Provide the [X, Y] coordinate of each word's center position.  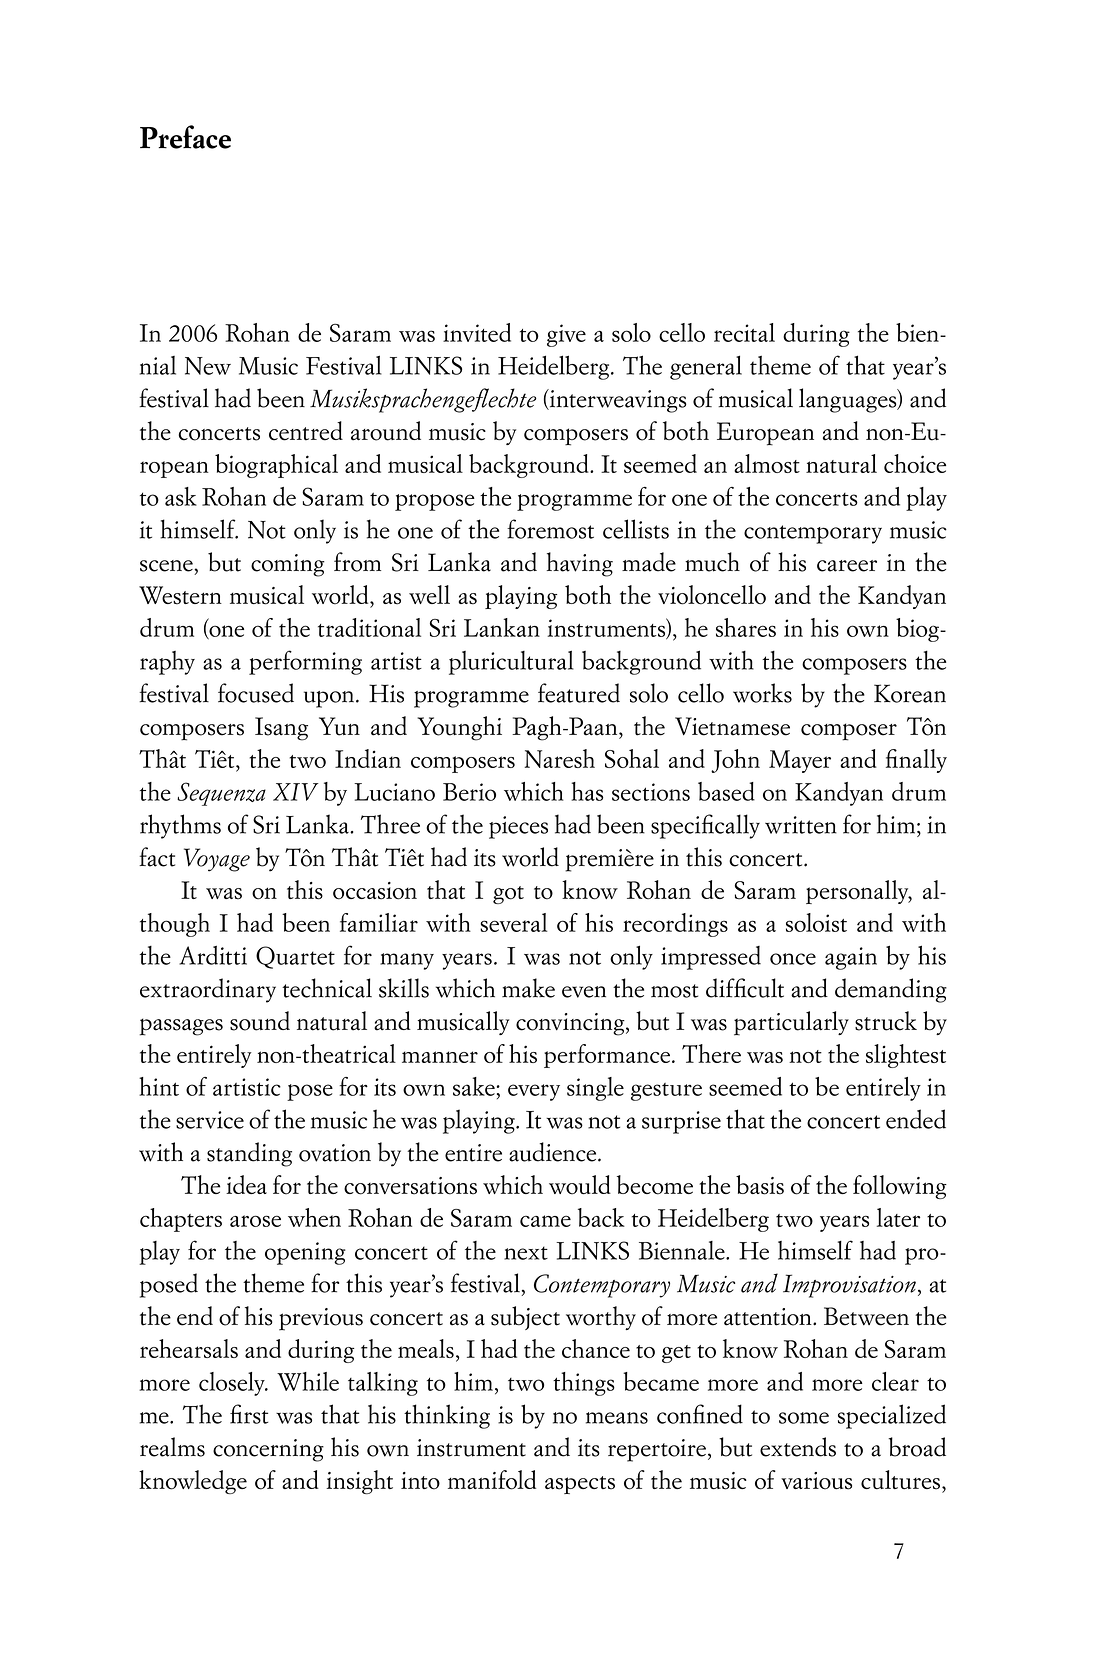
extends [798, 1447]
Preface [185, 137]
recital [744, 332]
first [249, 1414]
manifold [492, 1480]
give [566, 335]
